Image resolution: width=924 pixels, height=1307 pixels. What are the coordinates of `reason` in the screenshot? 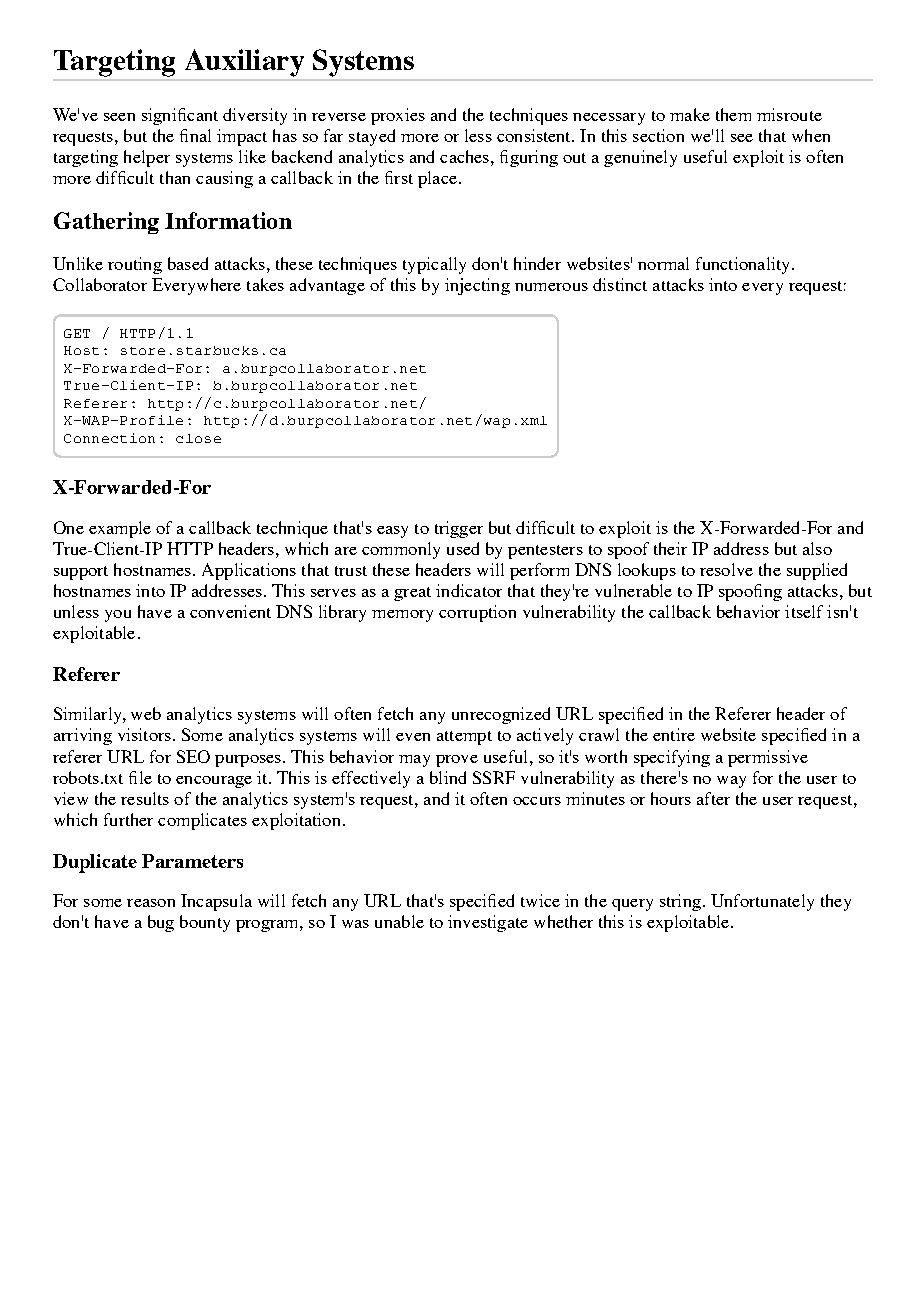 It's located at (151, 903).
